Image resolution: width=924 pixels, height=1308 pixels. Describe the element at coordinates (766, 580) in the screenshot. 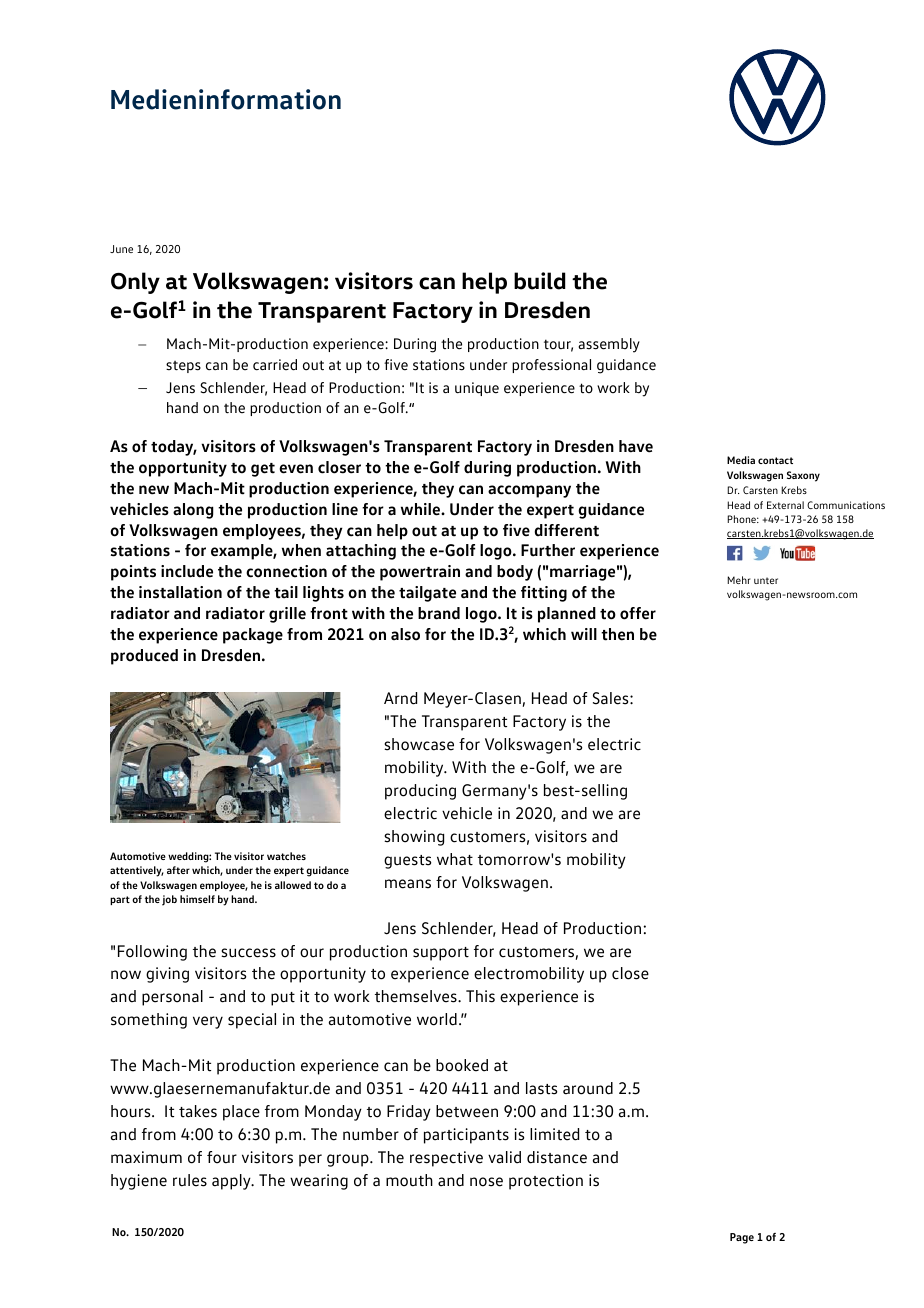

I see `unter` at that location.
